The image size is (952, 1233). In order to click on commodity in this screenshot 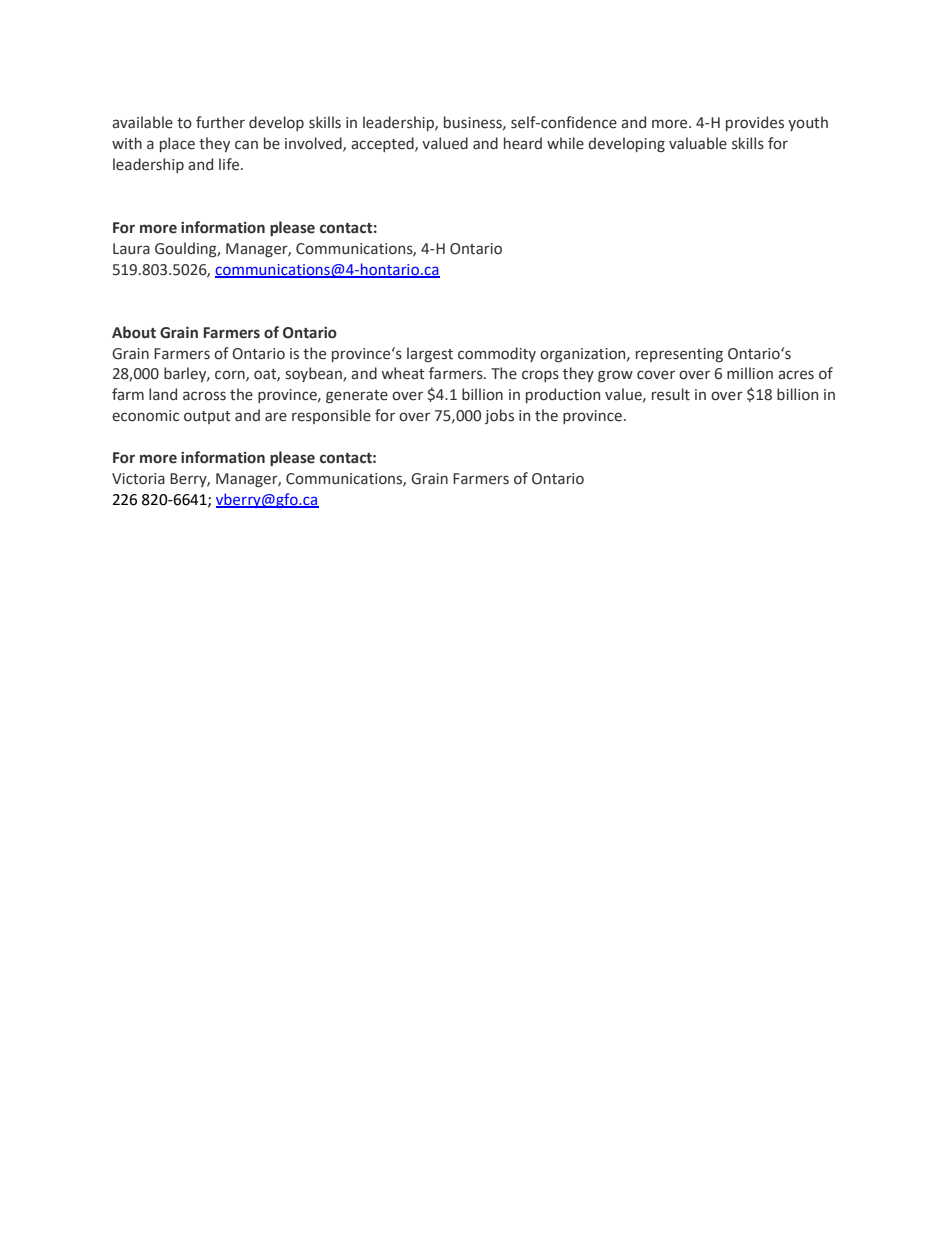, I will do `click(497, 354)`.
